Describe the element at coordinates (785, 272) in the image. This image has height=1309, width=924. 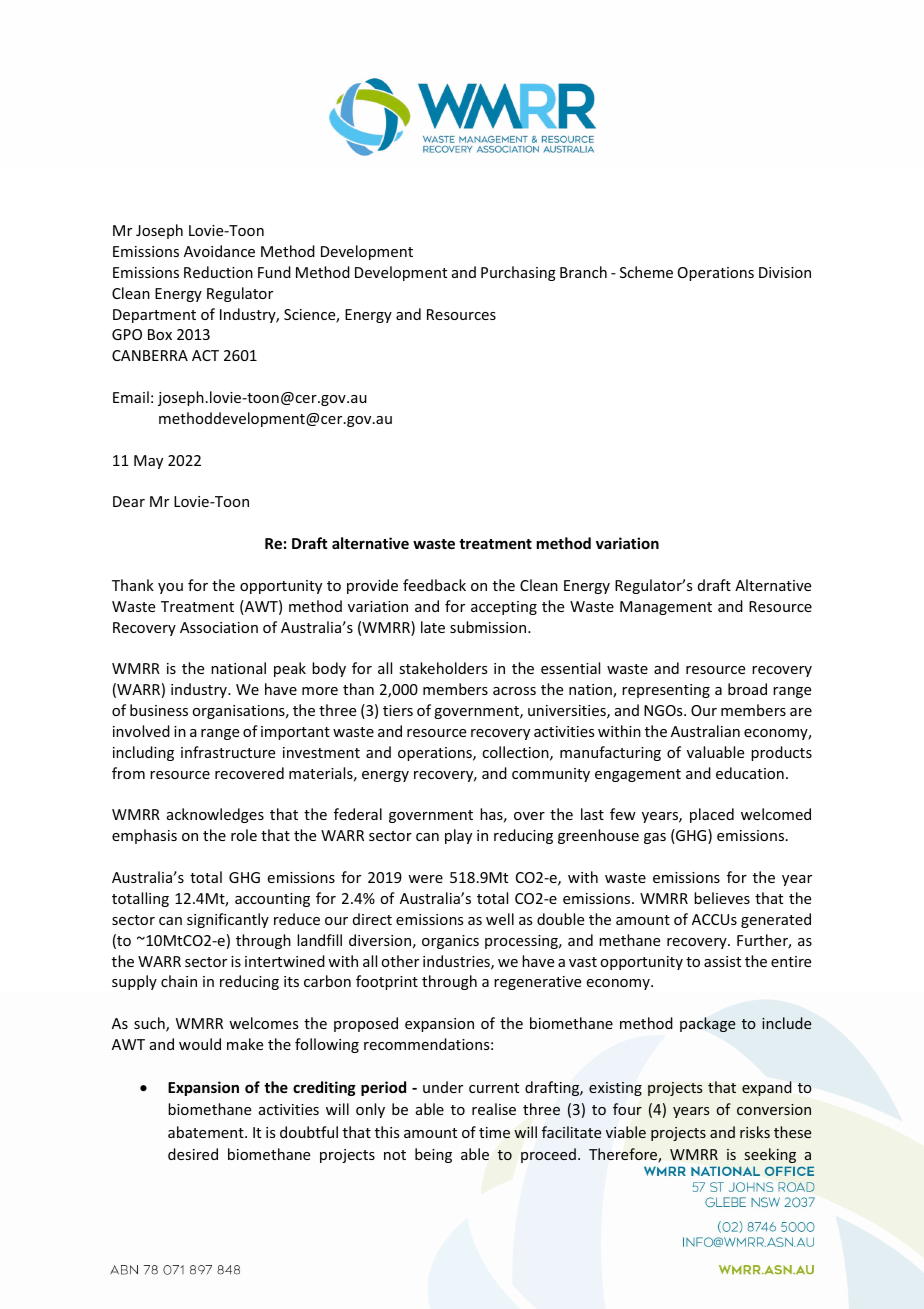
I see `Division` at that location.
